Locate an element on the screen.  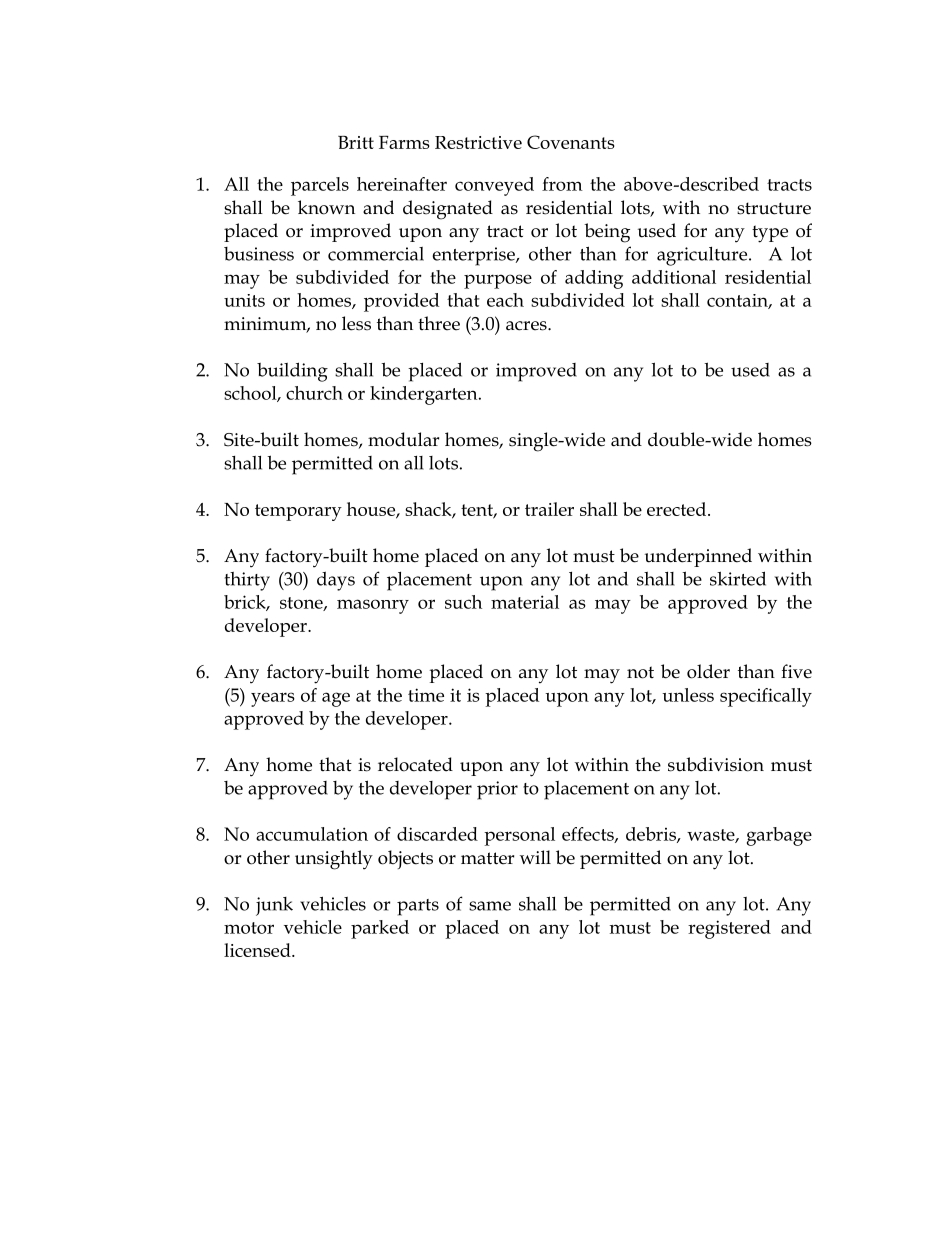
conveyed is located at coordinates (494, 186).
